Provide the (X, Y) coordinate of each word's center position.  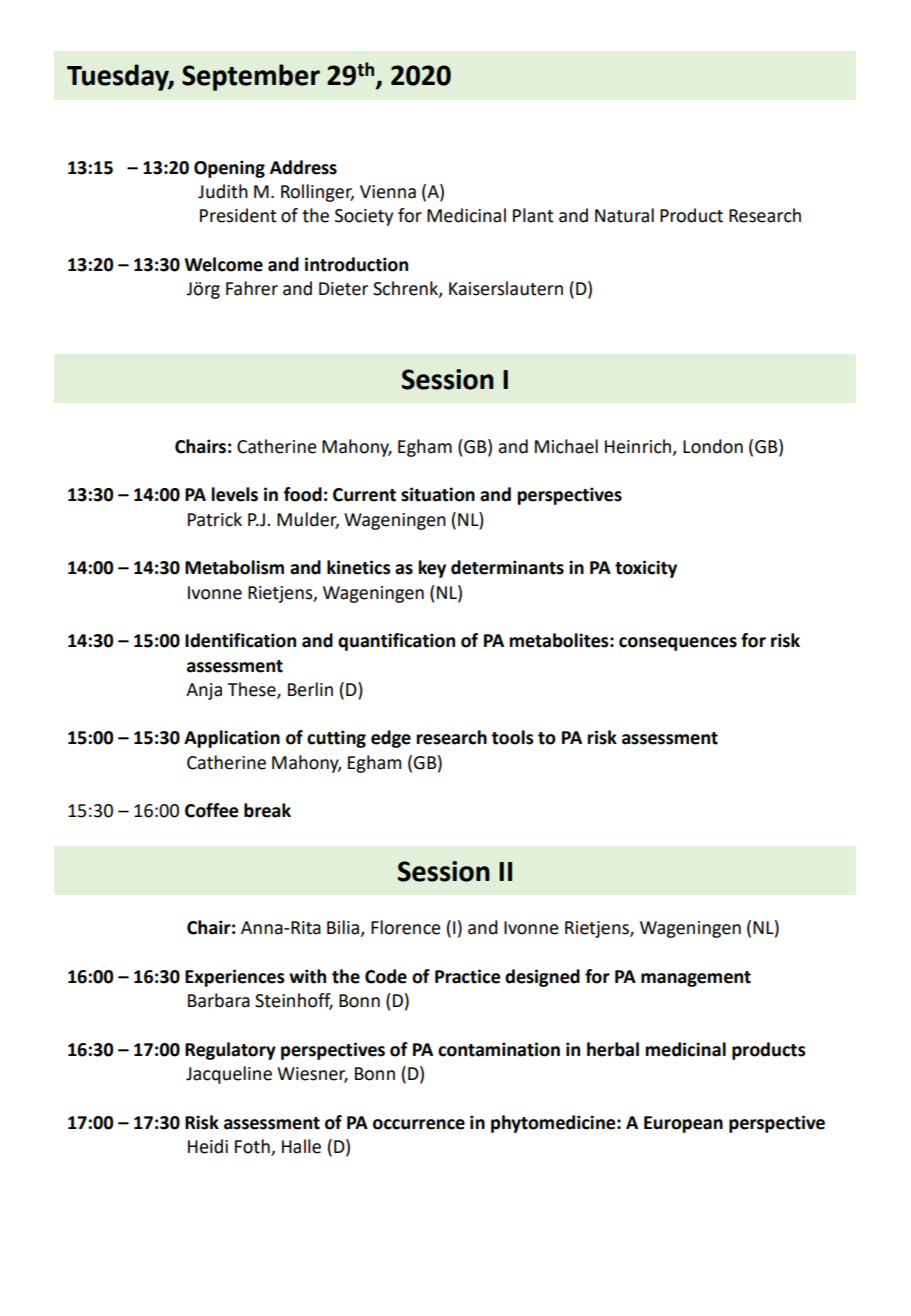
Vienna (388, 192)
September (251, 77)
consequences (678, 644)
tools (512, 737)
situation (438, 494)
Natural (624, 215)
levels (234, 494)
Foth (253, 1147)
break (267, 810)
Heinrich (639, 447)
